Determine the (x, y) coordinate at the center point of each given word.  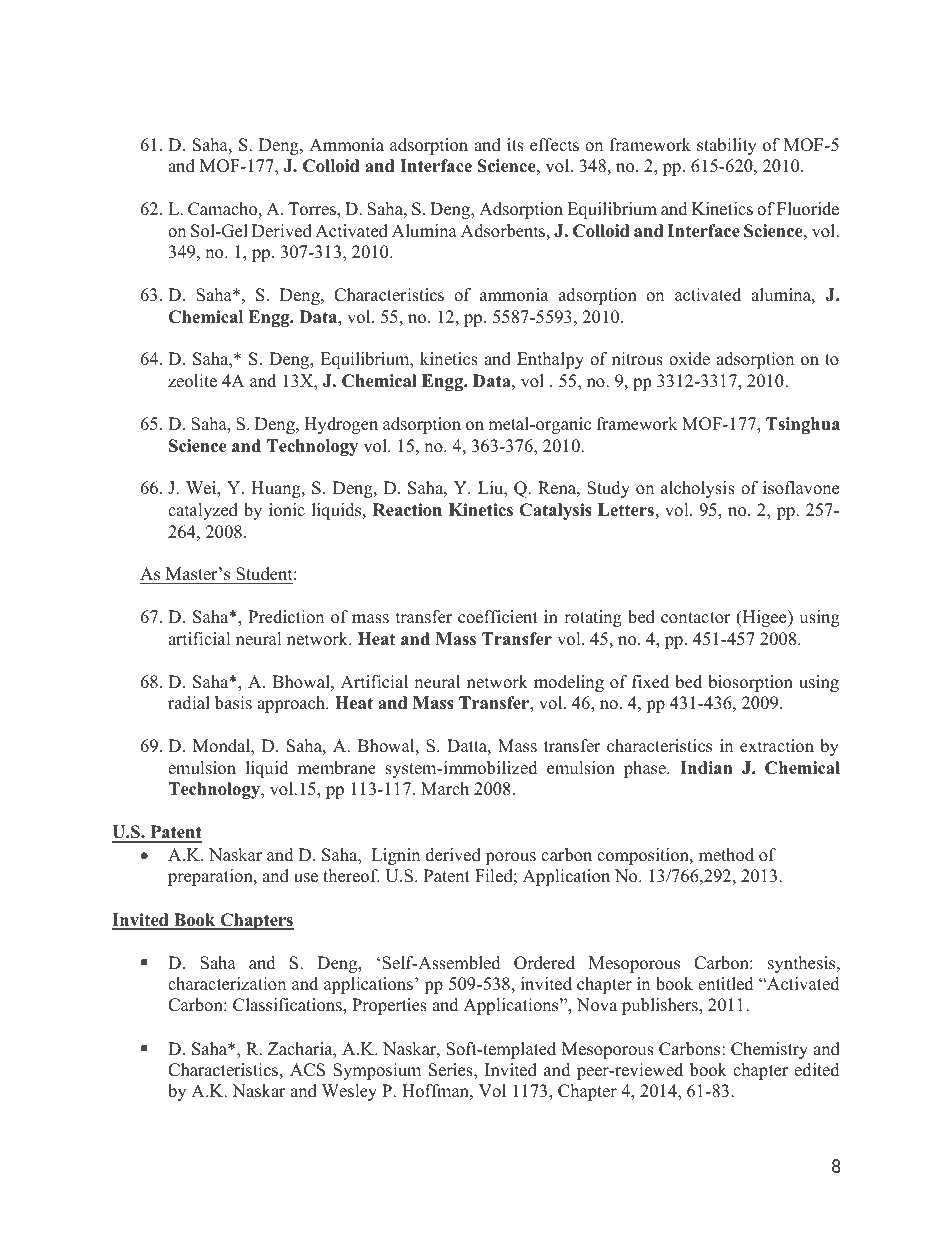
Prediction (286, 617)
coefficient (498, 617)
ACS (307, 1070)
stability (727, 146)
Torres (313, 210)
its (515, 145)
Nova (597, 1005)
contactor (696, 618)
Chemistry (769, 1050)
